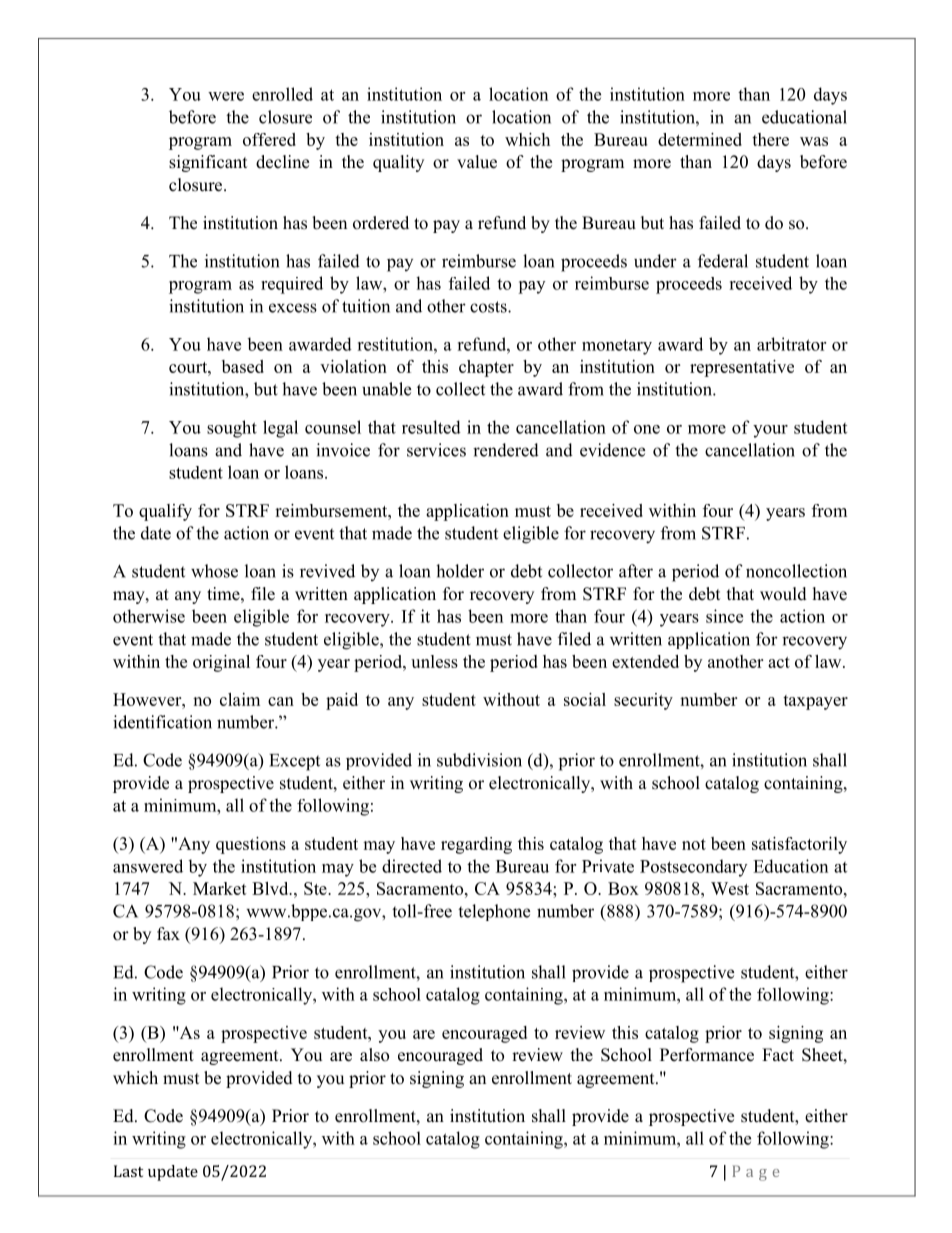  Describe the element at coordinates (208, 163) in the document. I see `significant` at that location.
